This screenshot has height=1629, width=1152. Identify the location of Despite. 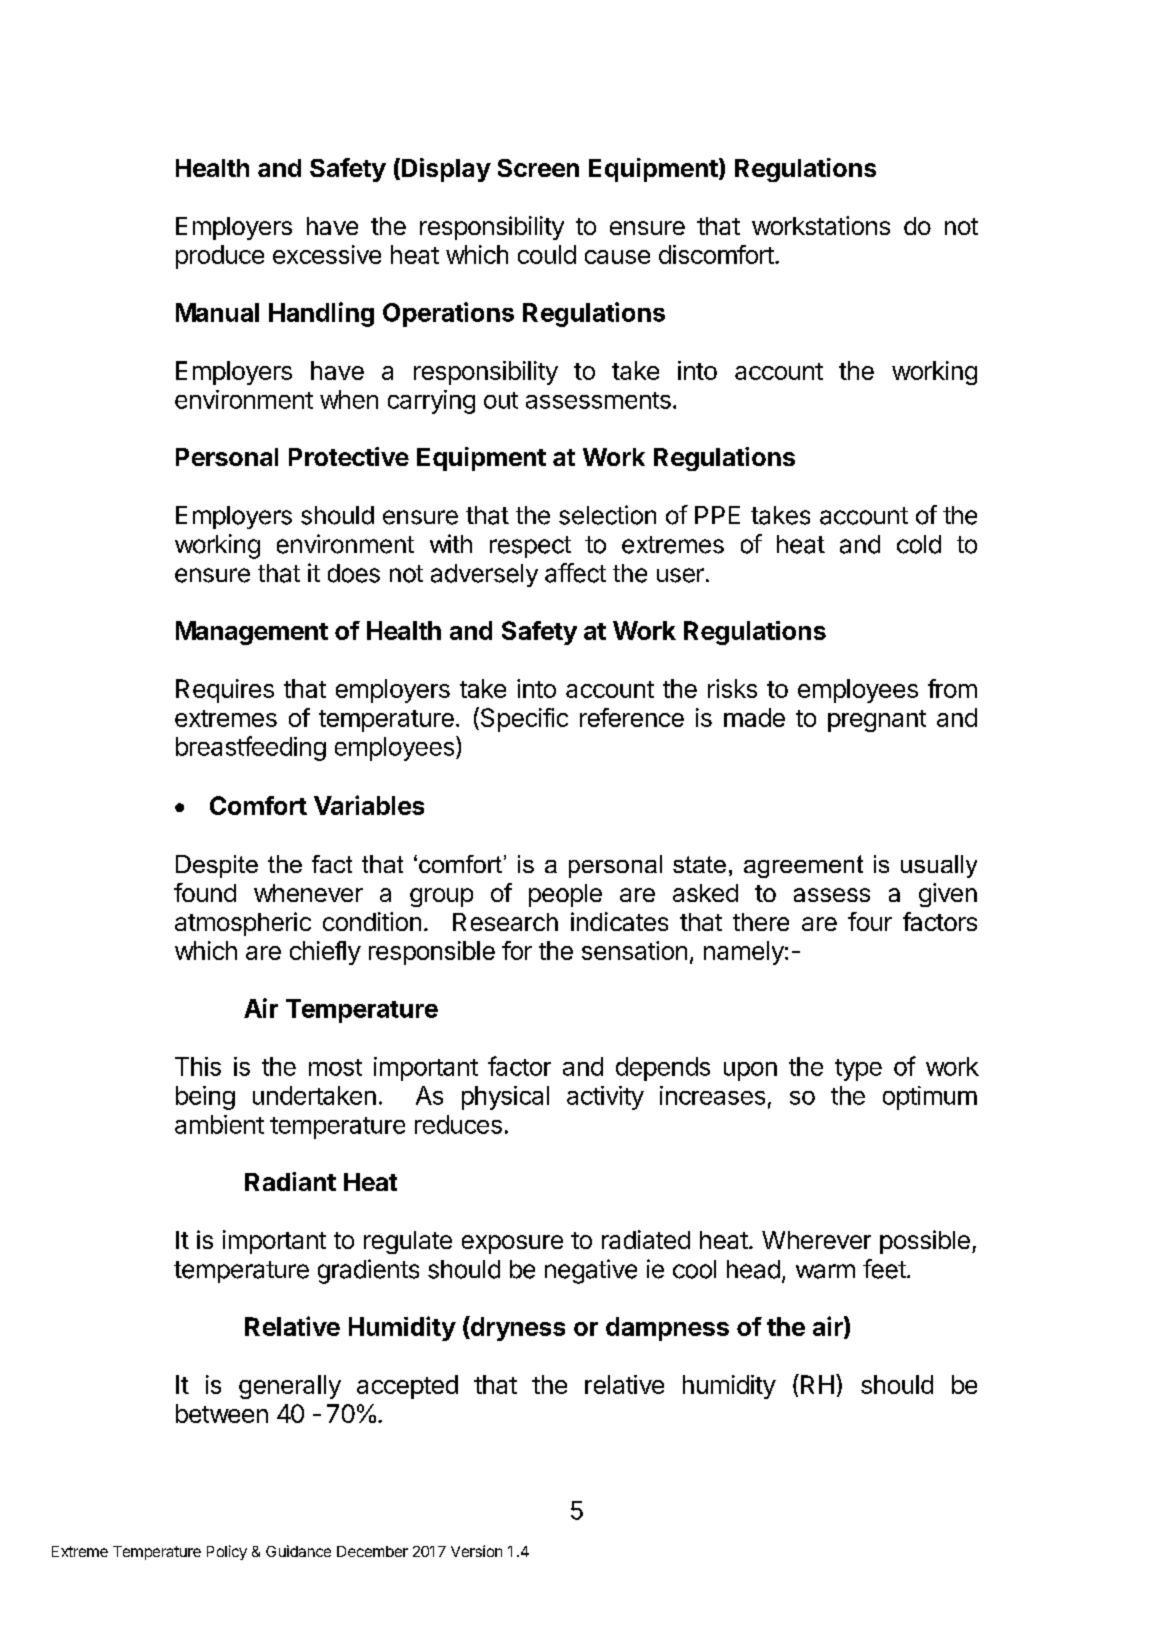
(217, 866).
